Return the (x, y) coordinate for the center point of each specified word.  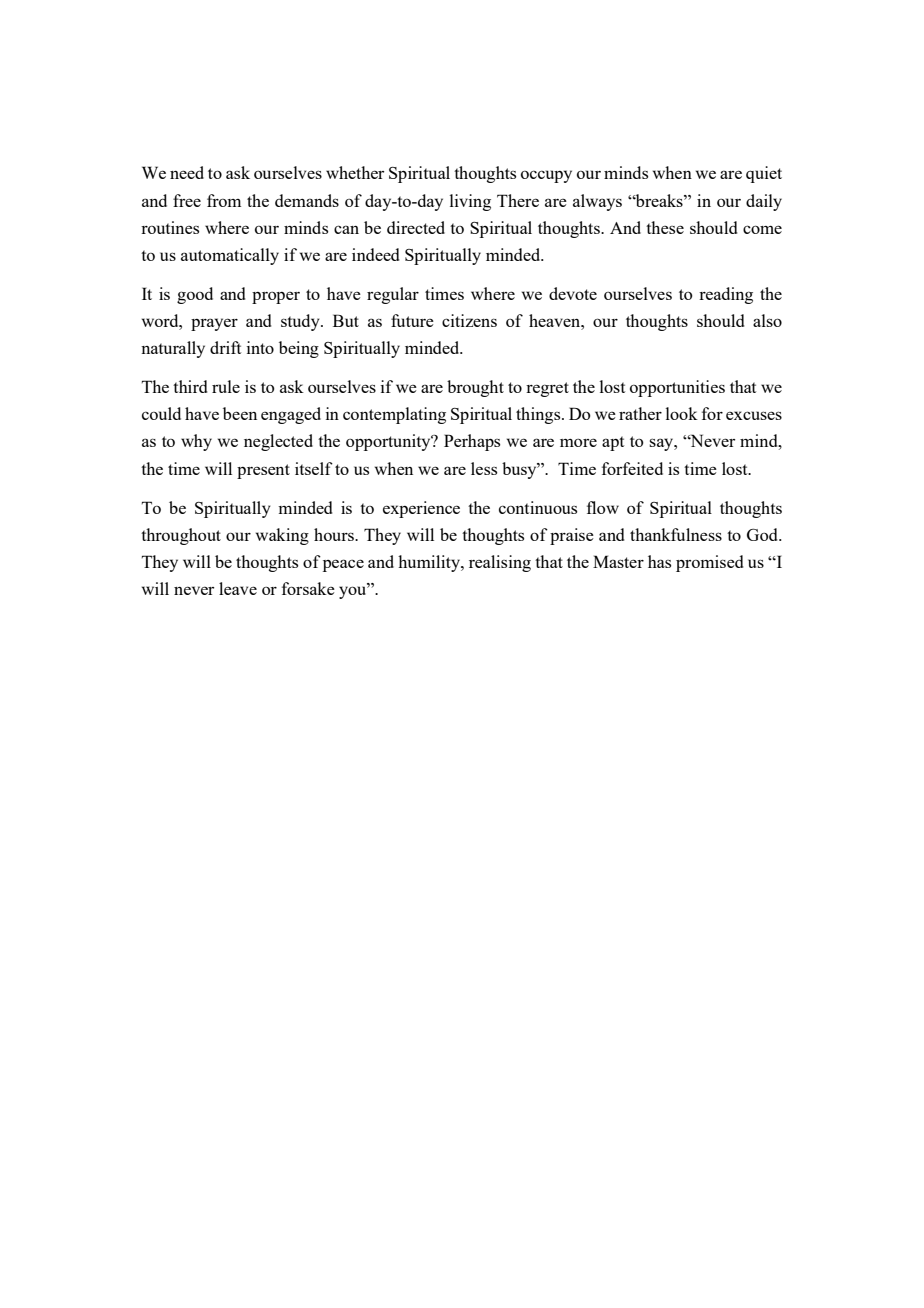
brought (475, 388)
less (484, 468)
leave (238, 588)
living (470, 202)
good (195, 295)
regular (393, 295)
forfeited (632, 468)
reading (726, 295)
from (224, 200)
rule (226, 386)
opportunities (677, 388)
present (263, 471)
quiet (764, 174)
